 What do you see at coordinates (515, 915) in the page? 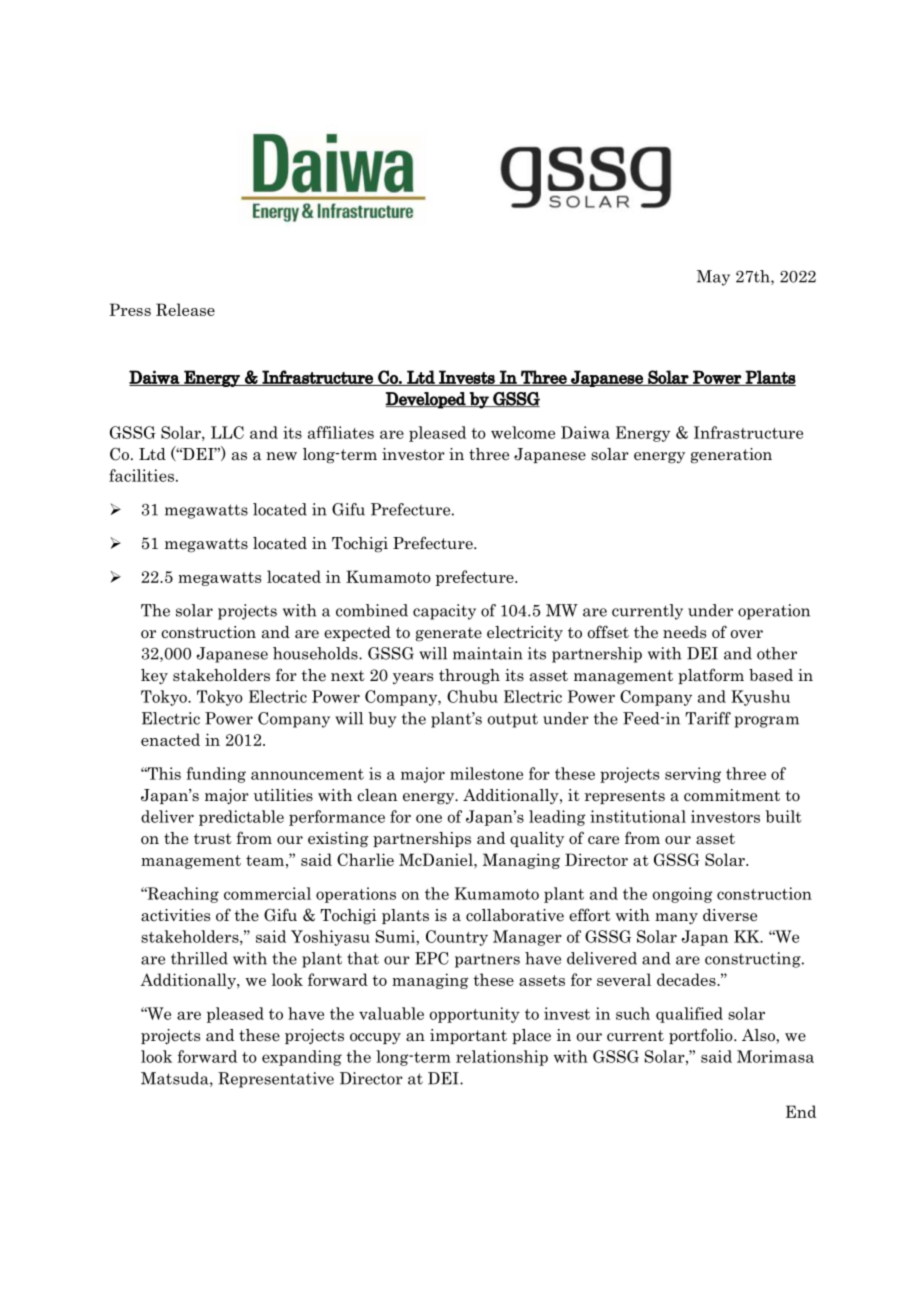
I see `collaborative` at bounding box center [515, 915].
